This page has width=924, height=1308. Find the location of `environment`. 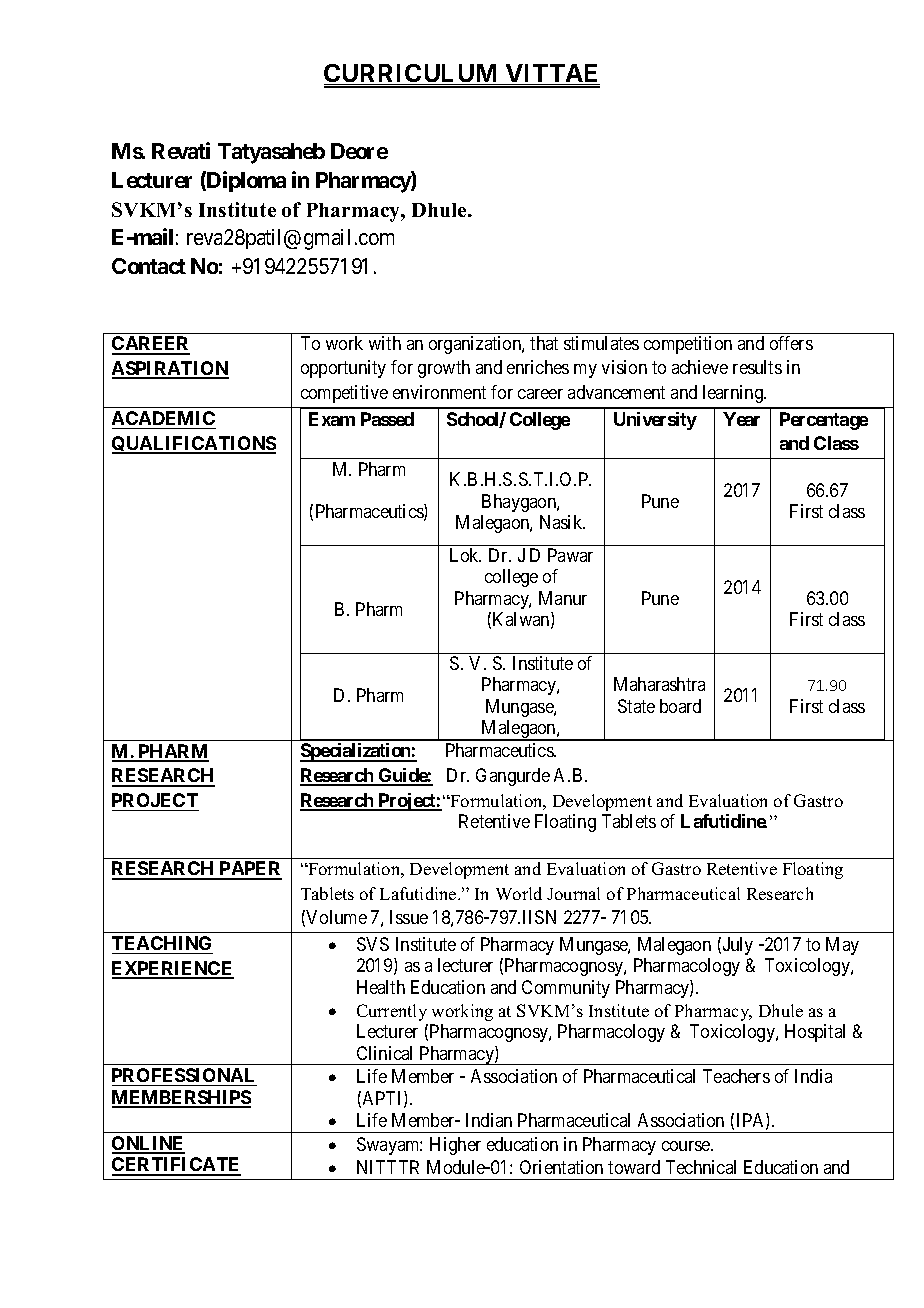

environment is located at coordinates (439, 392).
